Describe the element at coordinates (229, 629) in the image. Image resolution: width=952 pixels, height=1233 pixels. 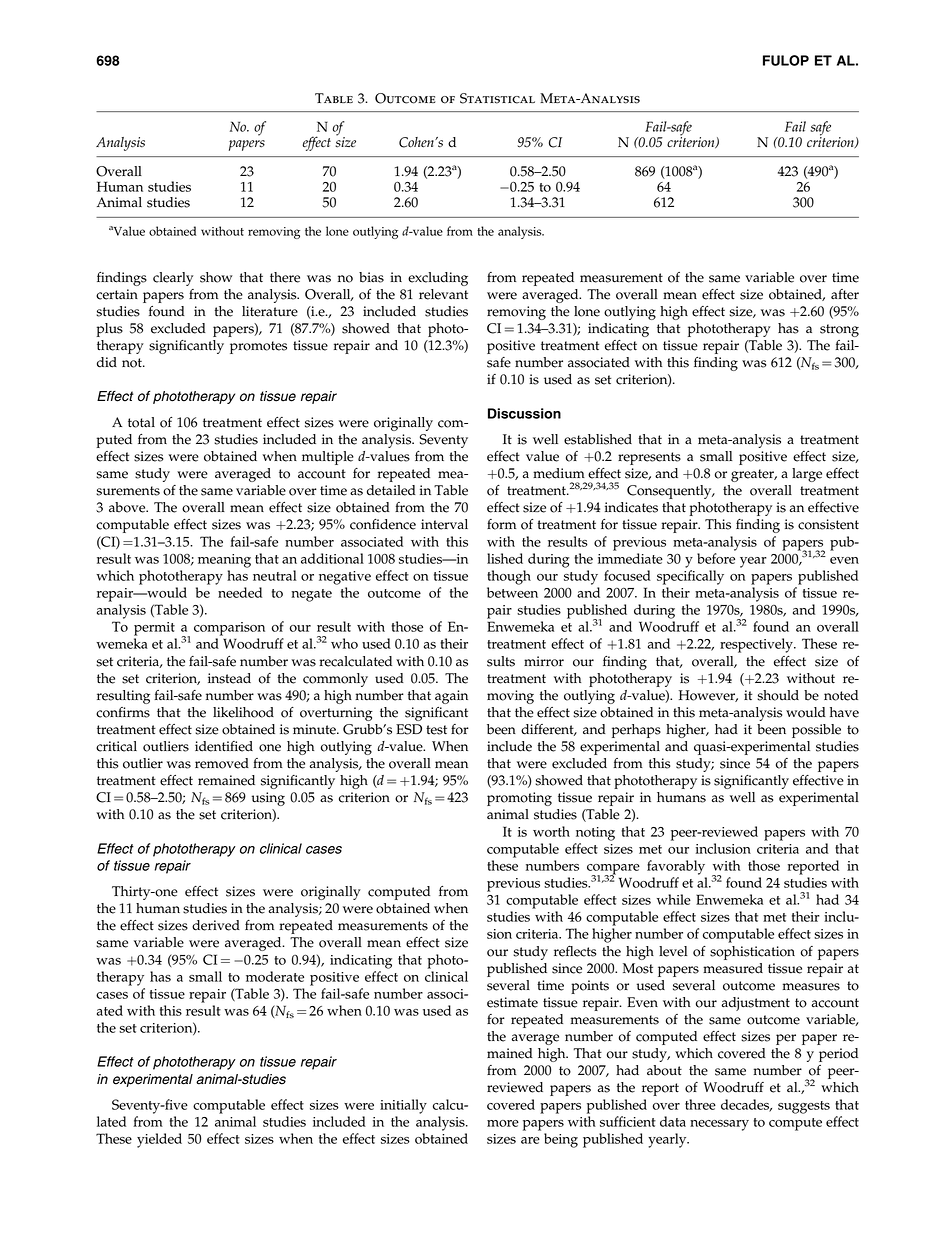
I see `comparison` at that location.
